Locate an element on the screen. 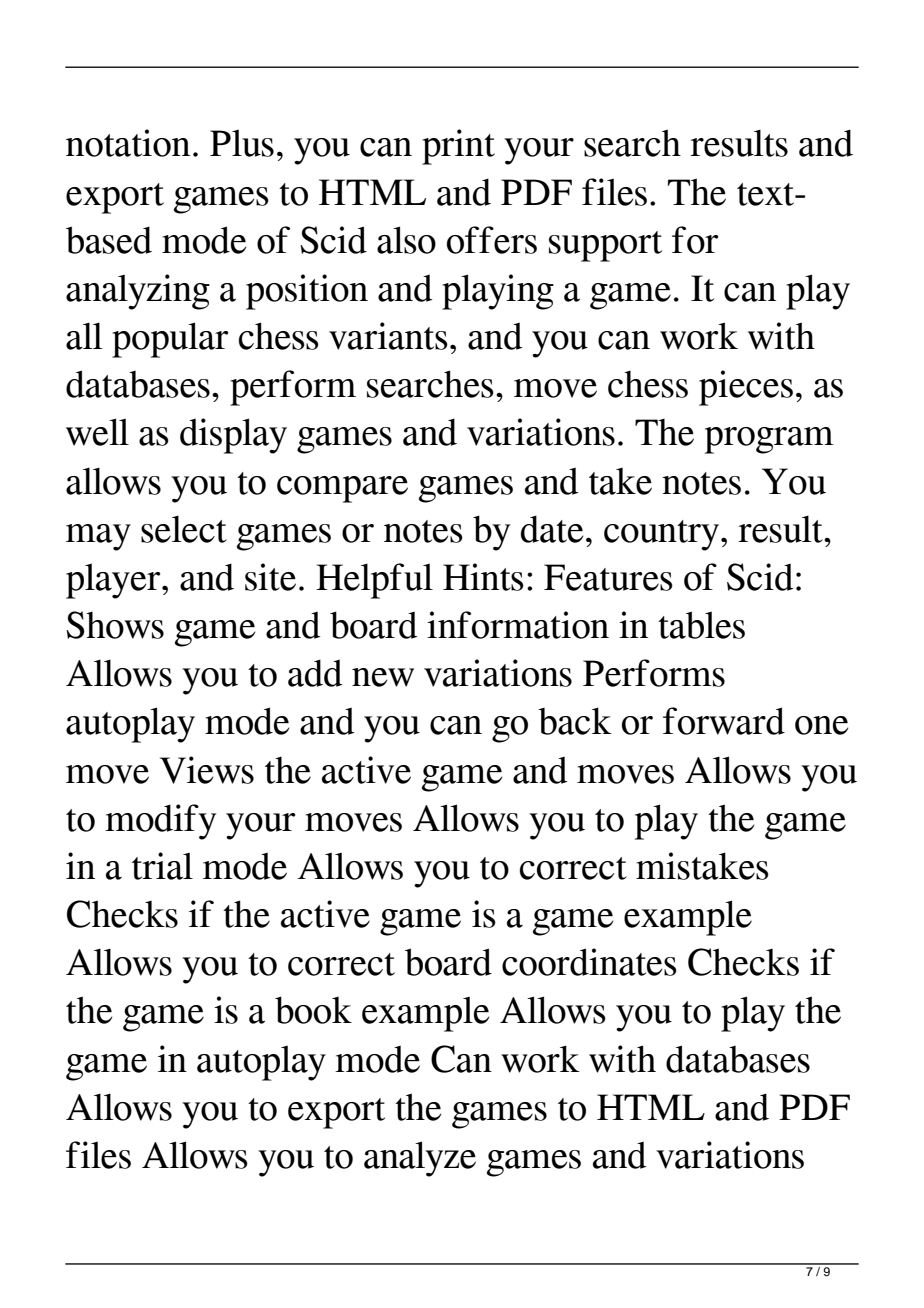 The width and height of the screenshot is (924, 1308). coordinates is located at coordinates (589, 962).
